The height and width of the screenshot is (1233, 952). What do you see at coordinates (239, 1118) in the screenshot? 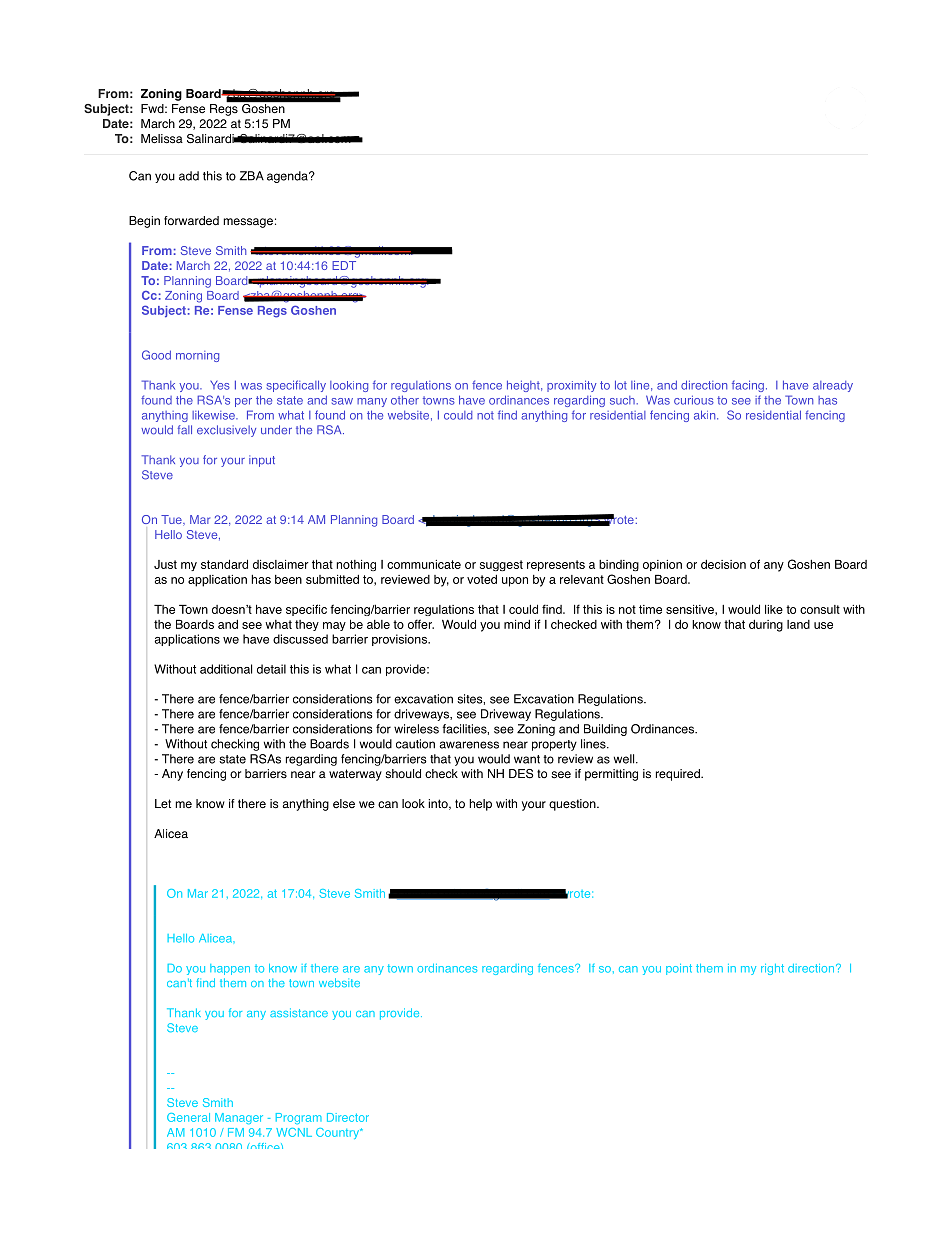
I see `Manager` at bounding box center [239, 1118].
